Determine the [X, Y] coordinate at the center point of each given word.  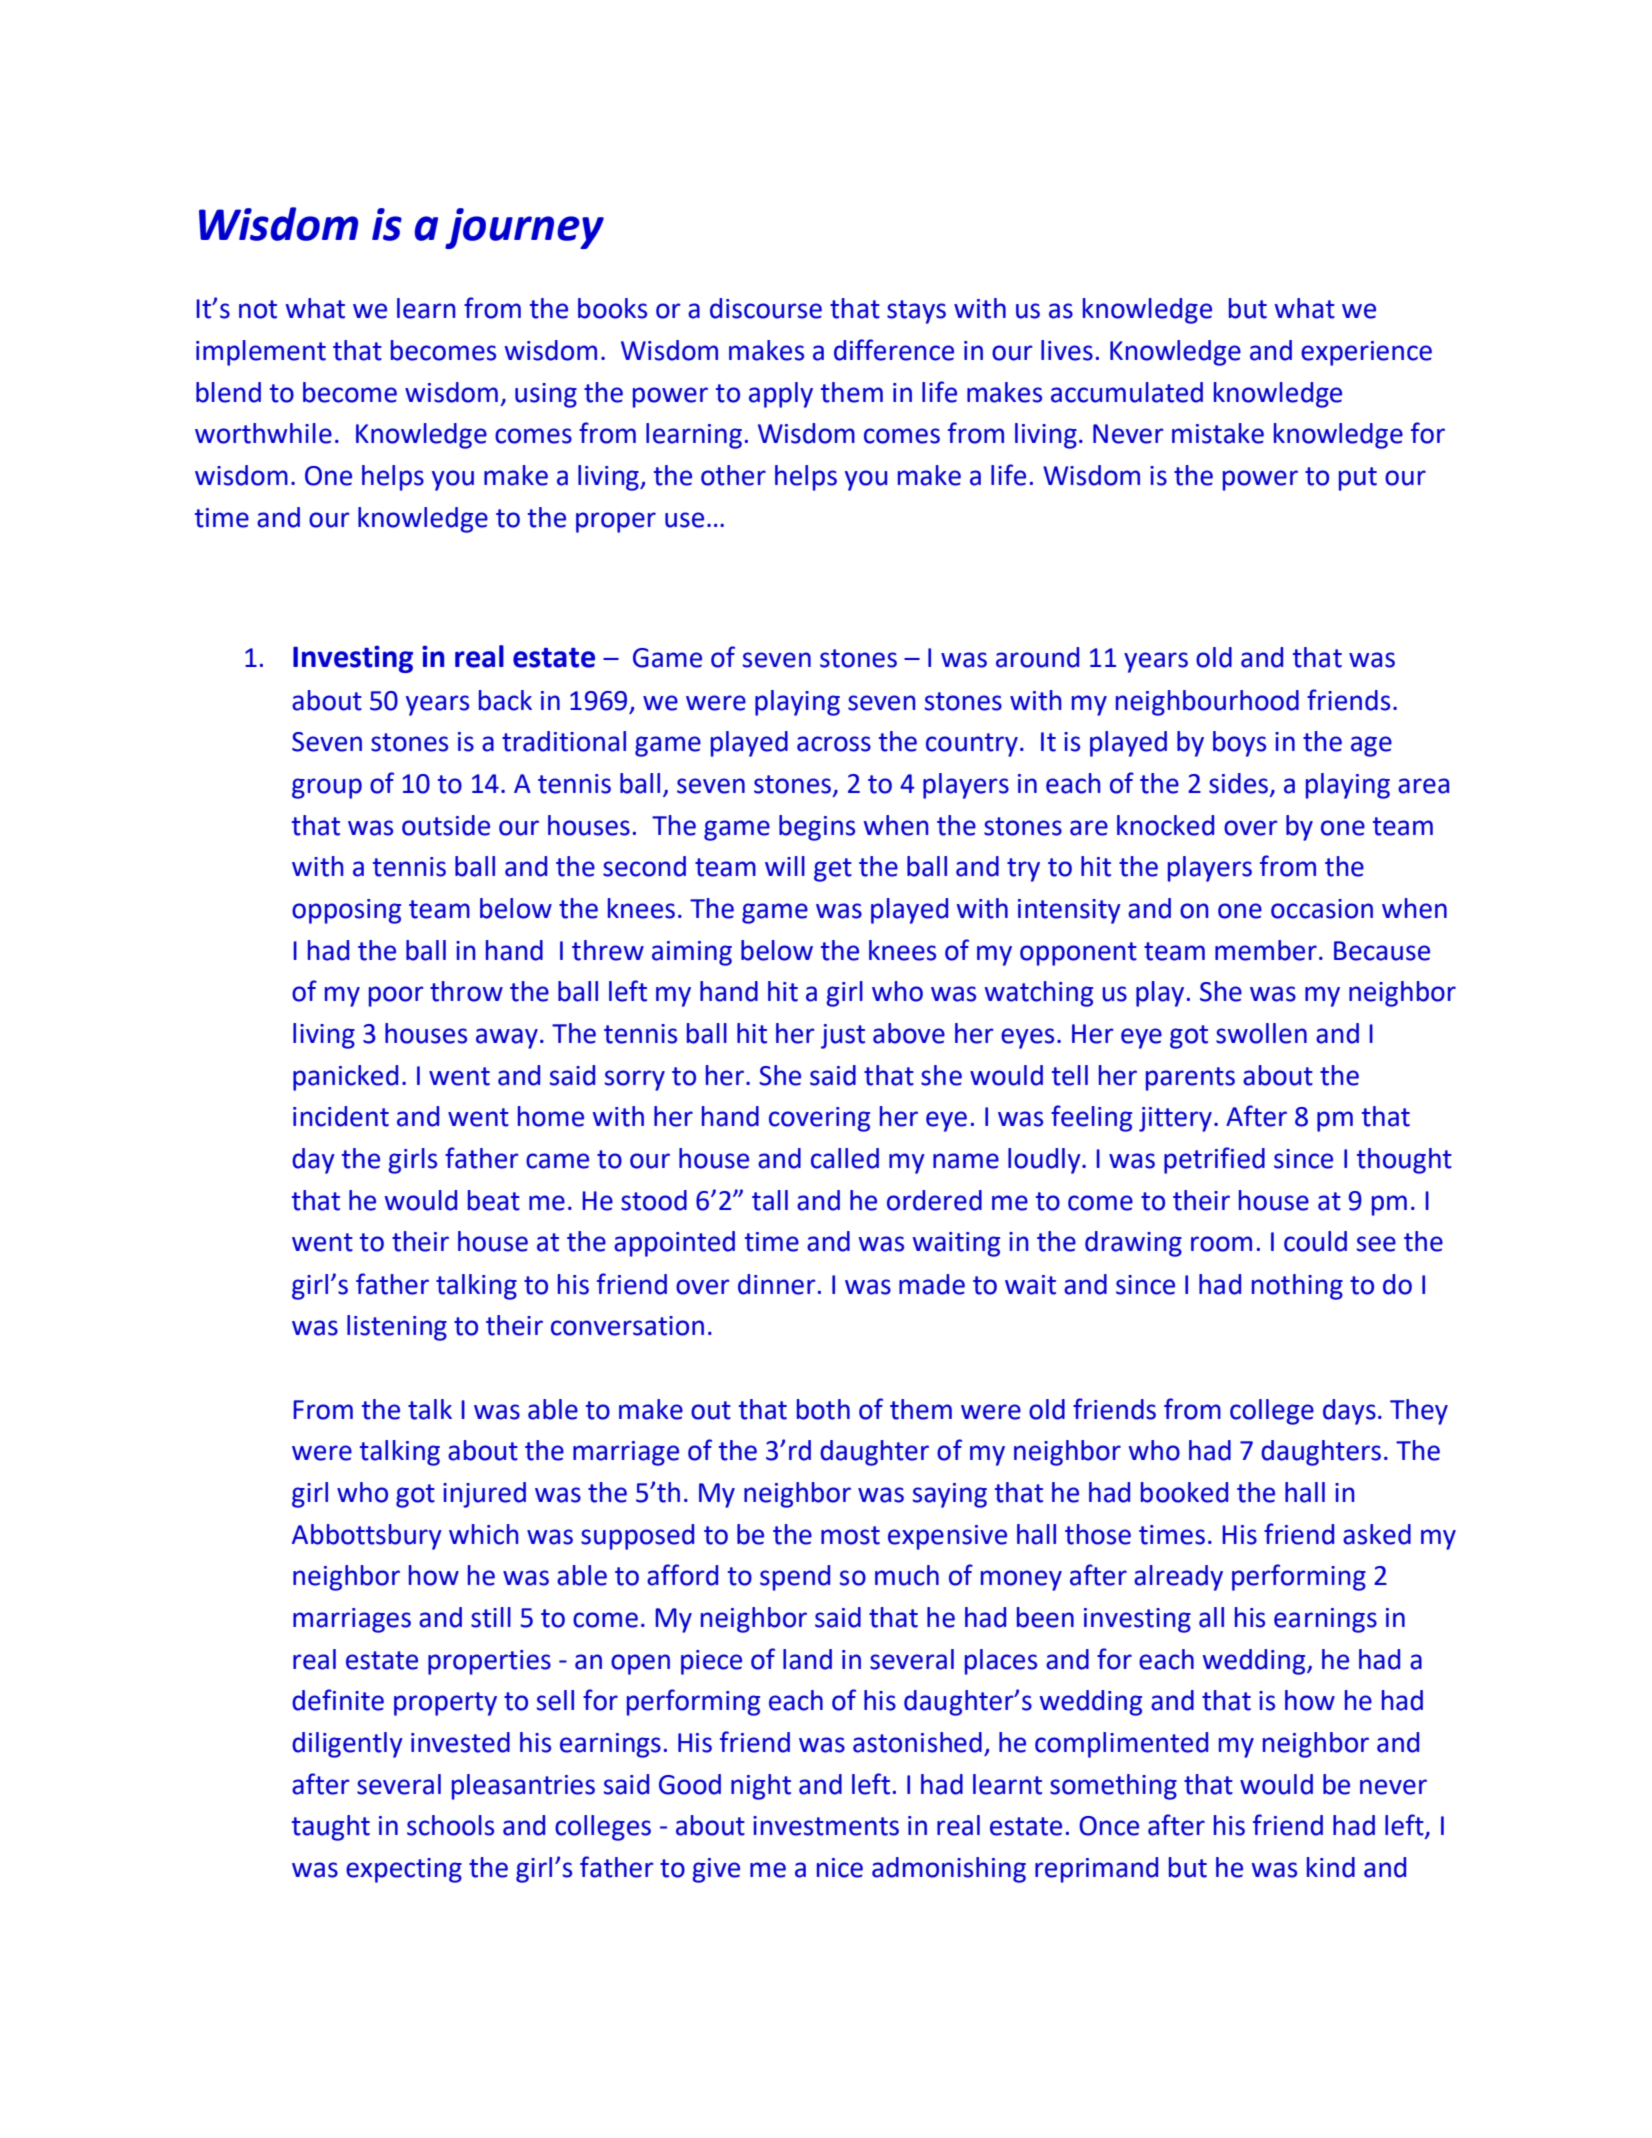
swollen [1261, 1033]
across [834, 744]
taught [331, 1828]
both [823, 1409]
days [1349, 1412]
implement [261, 353]
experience [1366, 353]
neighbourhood [1207, 703]
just [843, 1036]
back [505, 700]
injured [484, 1495]
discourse [766, 308]
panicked [345, 1078]
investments [826, 1826]
